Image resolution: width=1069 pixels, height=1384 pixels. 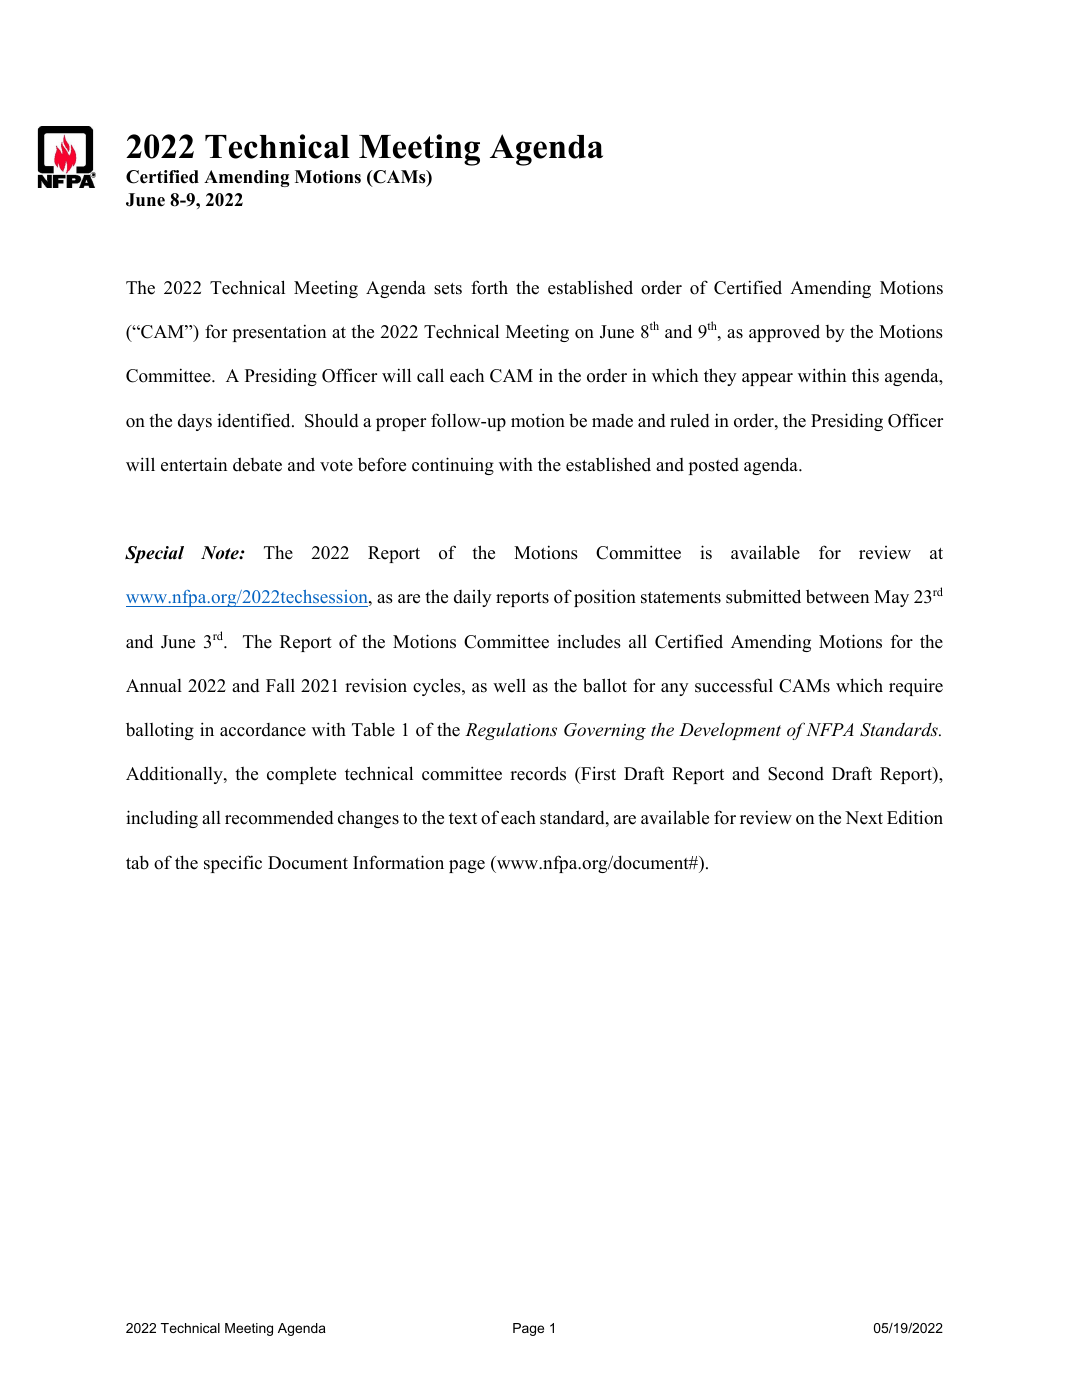 I want to click on posted, so click(x=714, y=466).
